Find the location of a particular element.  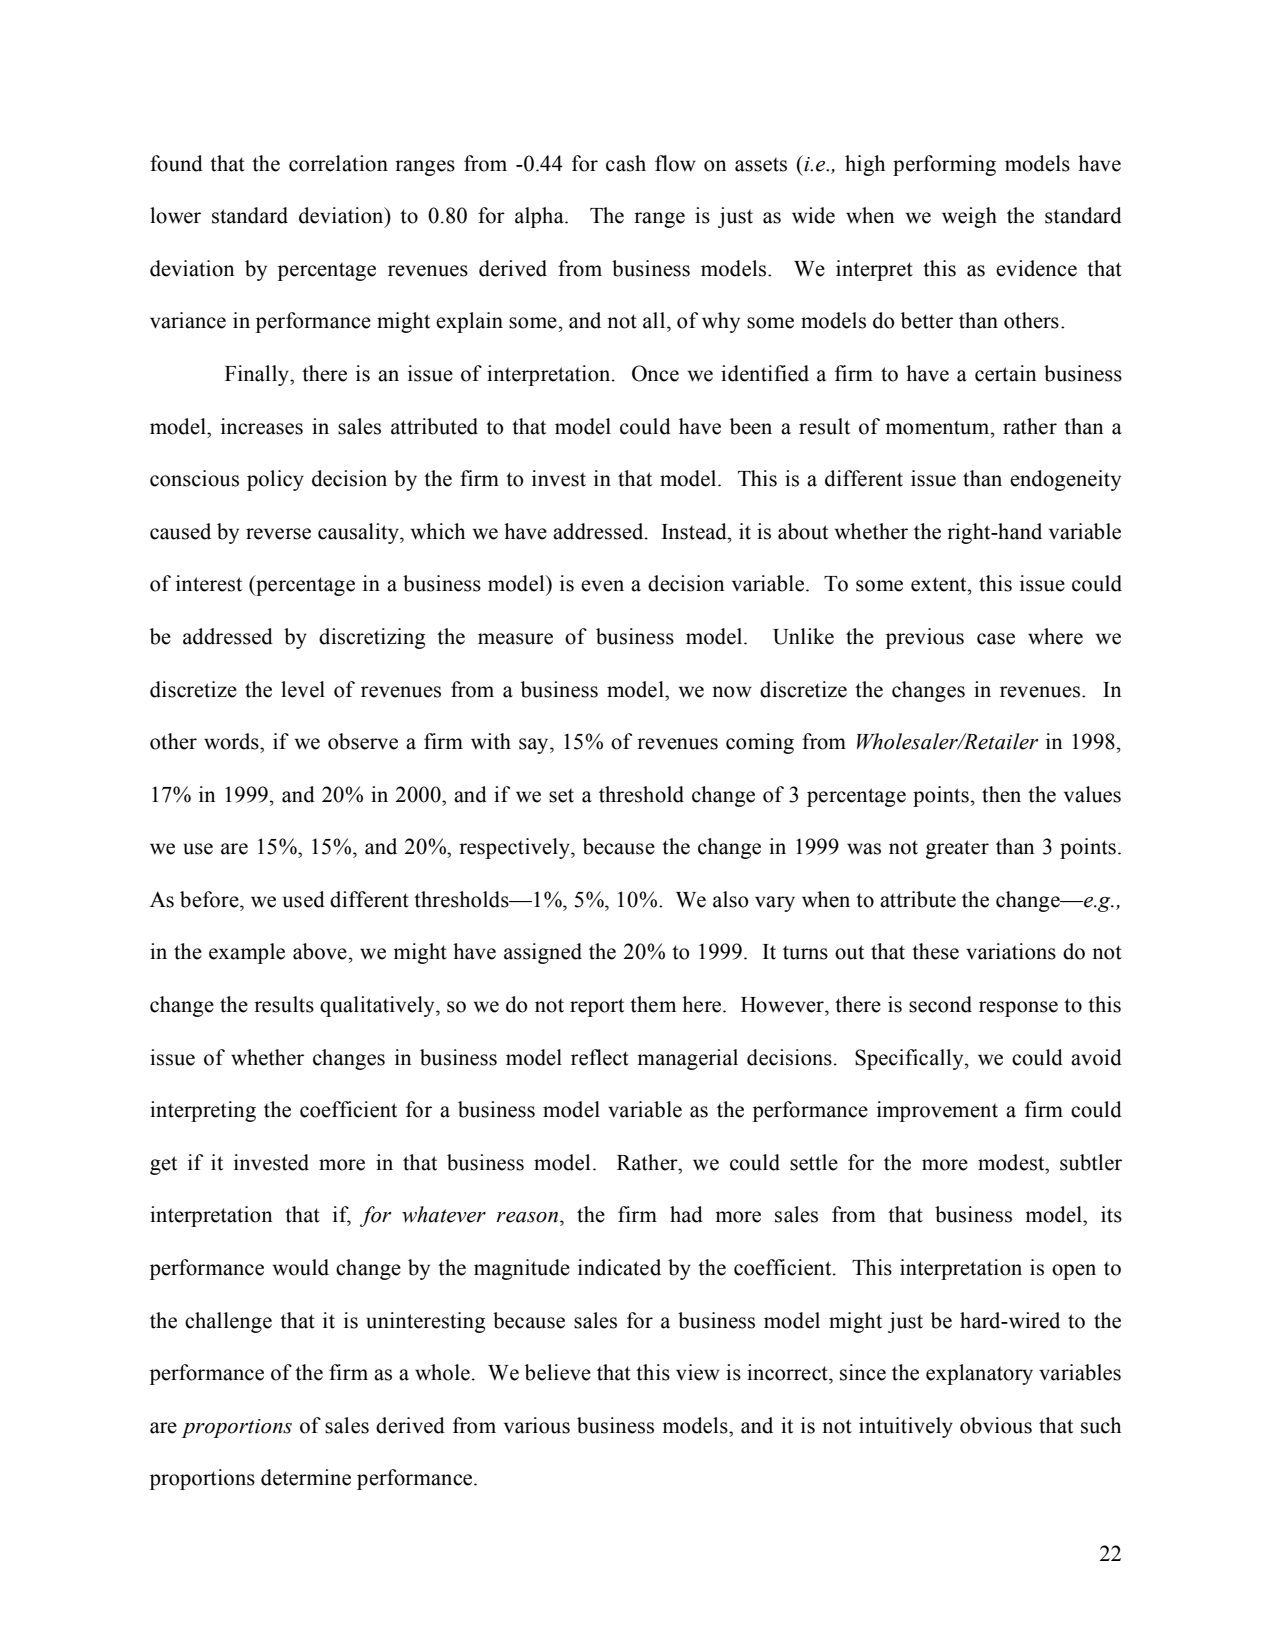

correlation is located at coordinates (338, 163).
